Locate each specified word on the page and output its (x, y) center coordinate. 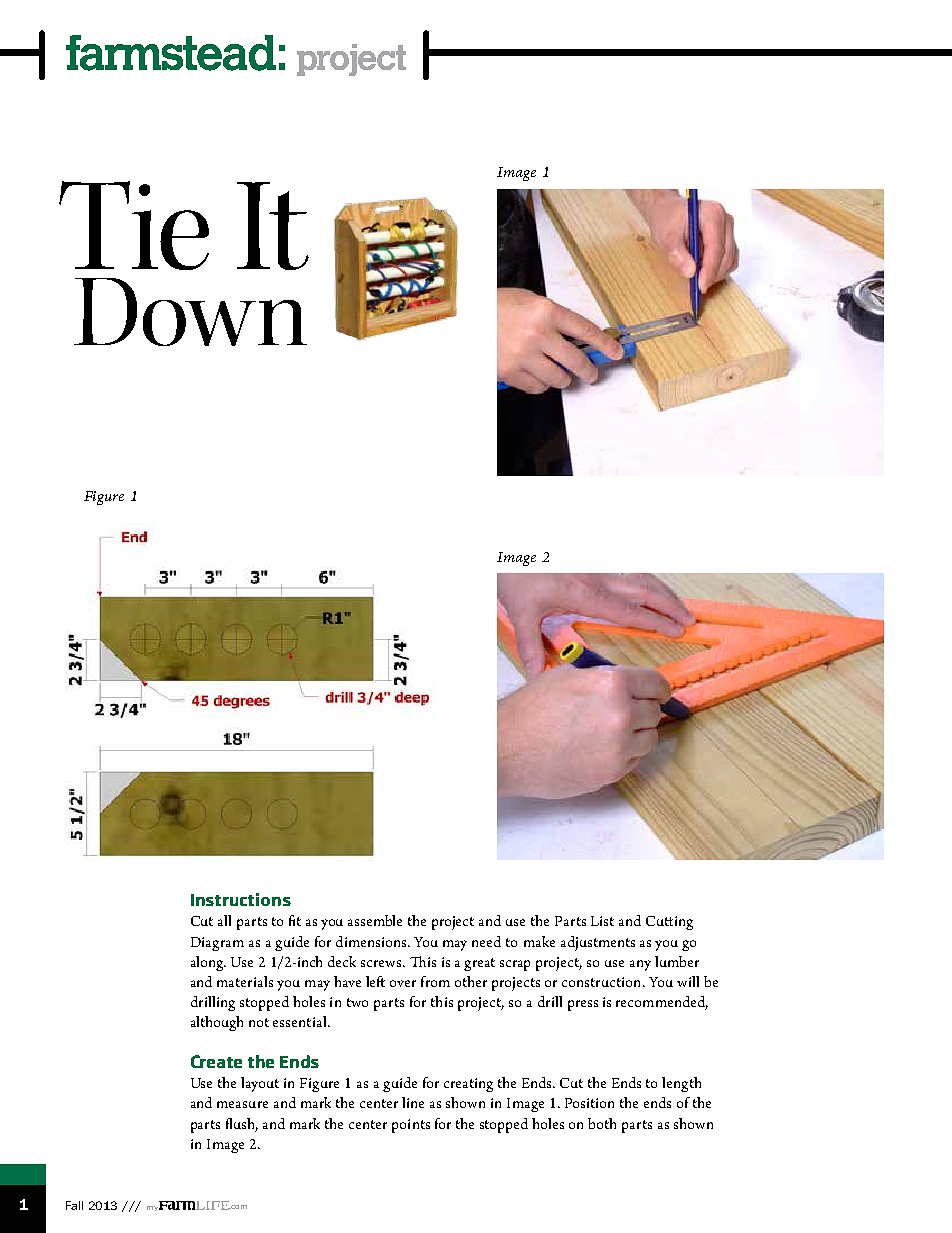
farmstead (171, 53)
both (602, 1123)
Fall (74, 1205)
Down (190, 312)
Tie (134, 225)
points (411, 1126)
